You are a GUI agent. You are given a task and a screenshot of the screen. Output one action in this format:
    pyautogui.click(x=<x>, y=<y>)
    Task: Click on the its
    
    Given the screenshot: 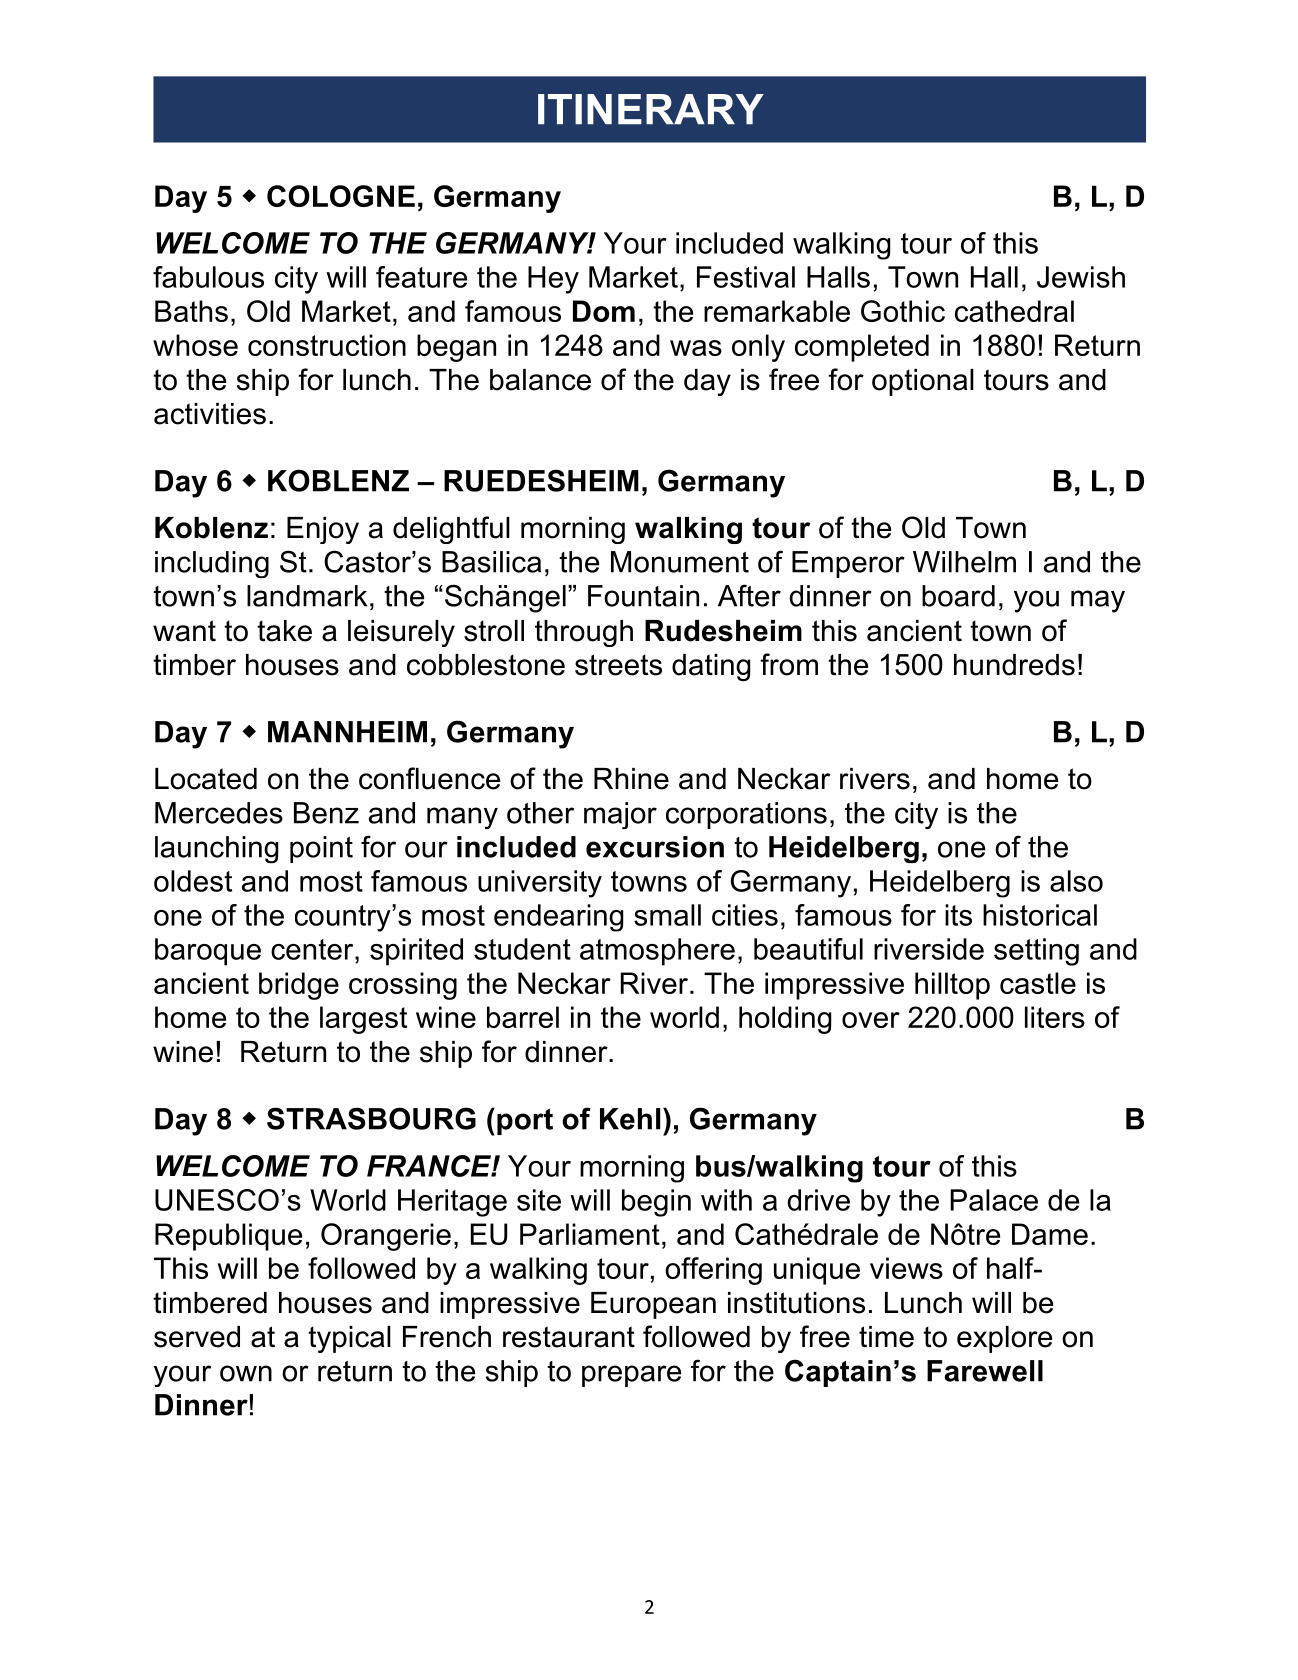 What is the action you would take?
    pyautogui.click(x=958, y=915)
